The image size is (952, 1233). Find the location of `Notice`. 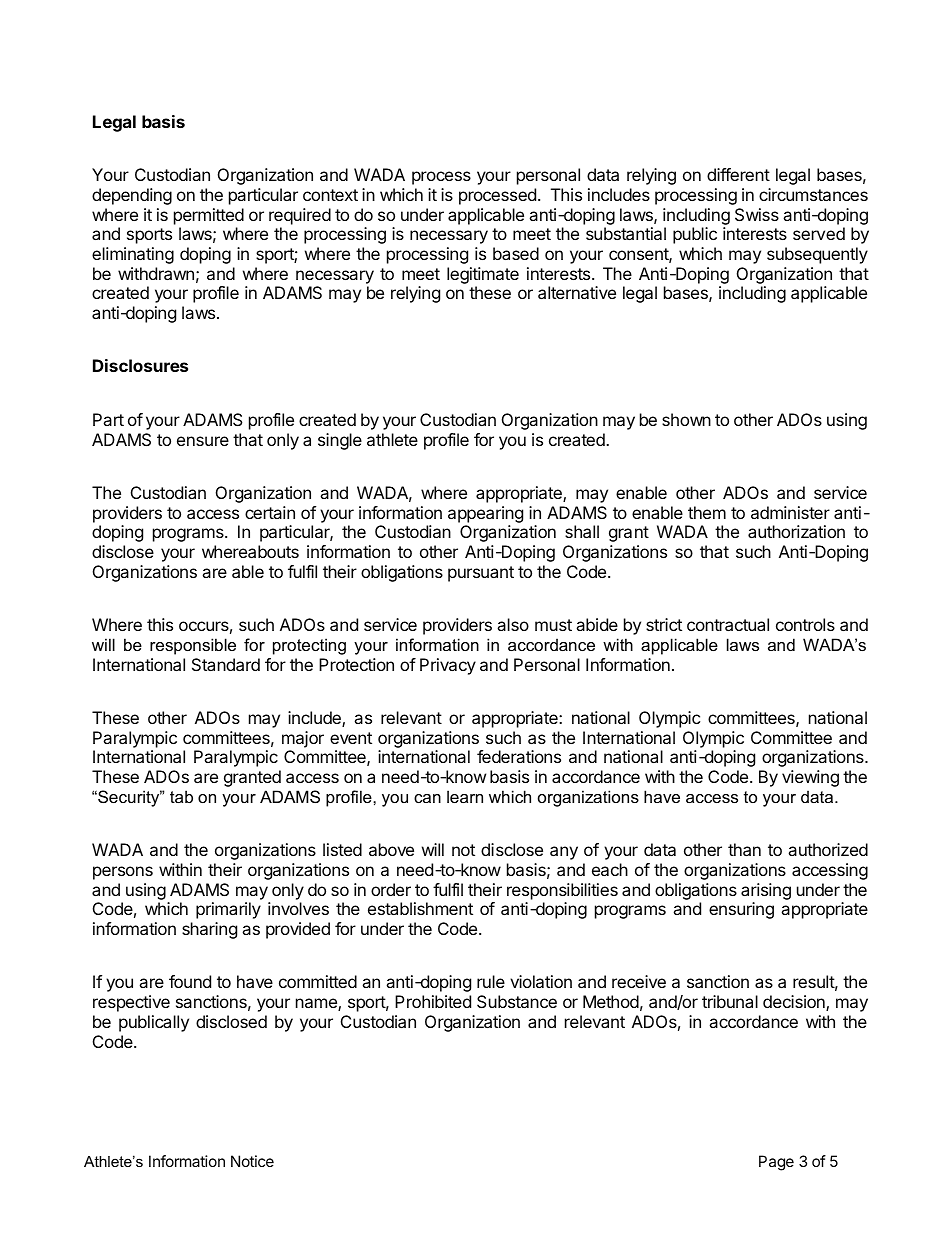

Notice is located at coordinates (252, 1161).
